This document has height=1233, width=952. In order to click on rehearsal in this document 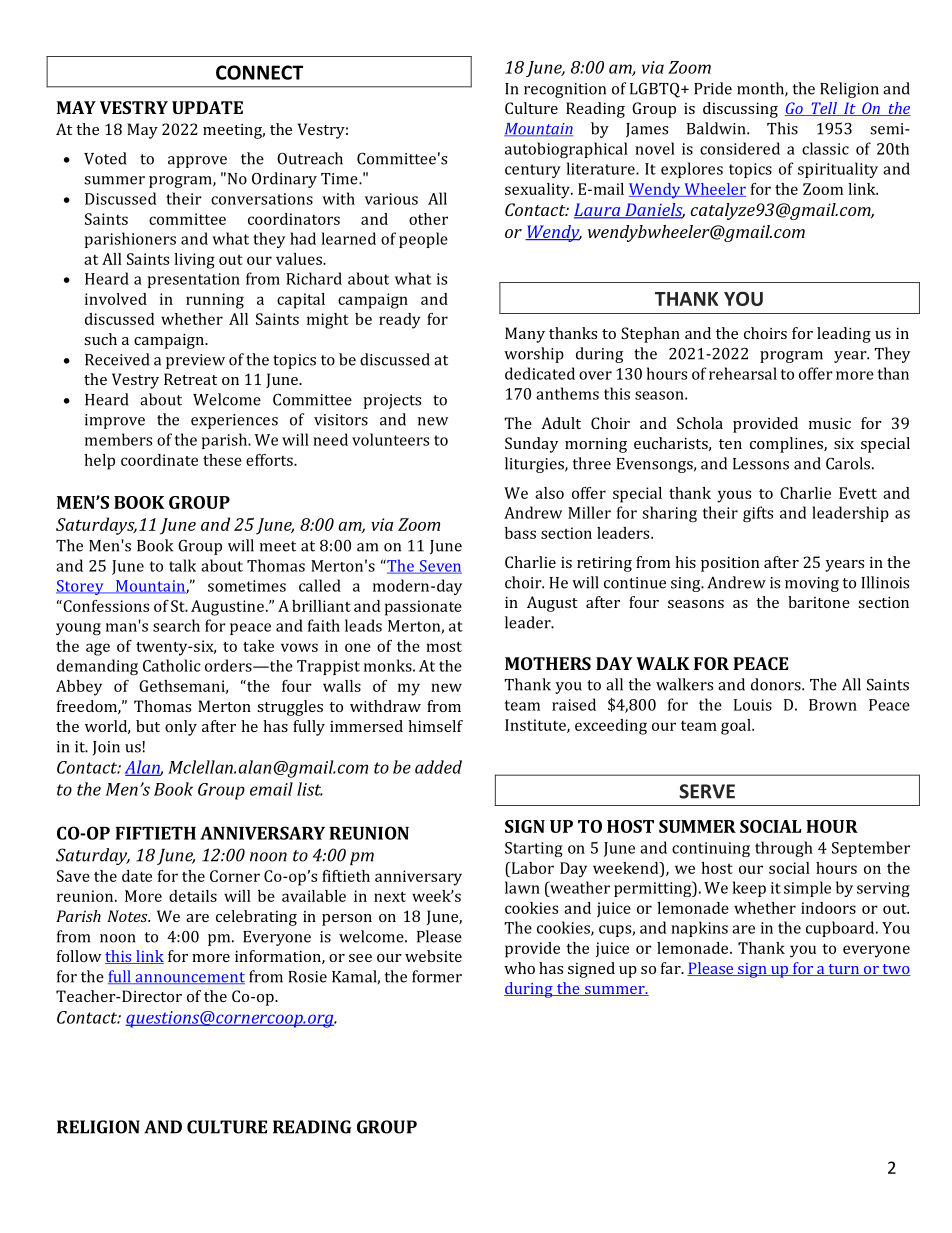, I will do `click(743, 373)`.
